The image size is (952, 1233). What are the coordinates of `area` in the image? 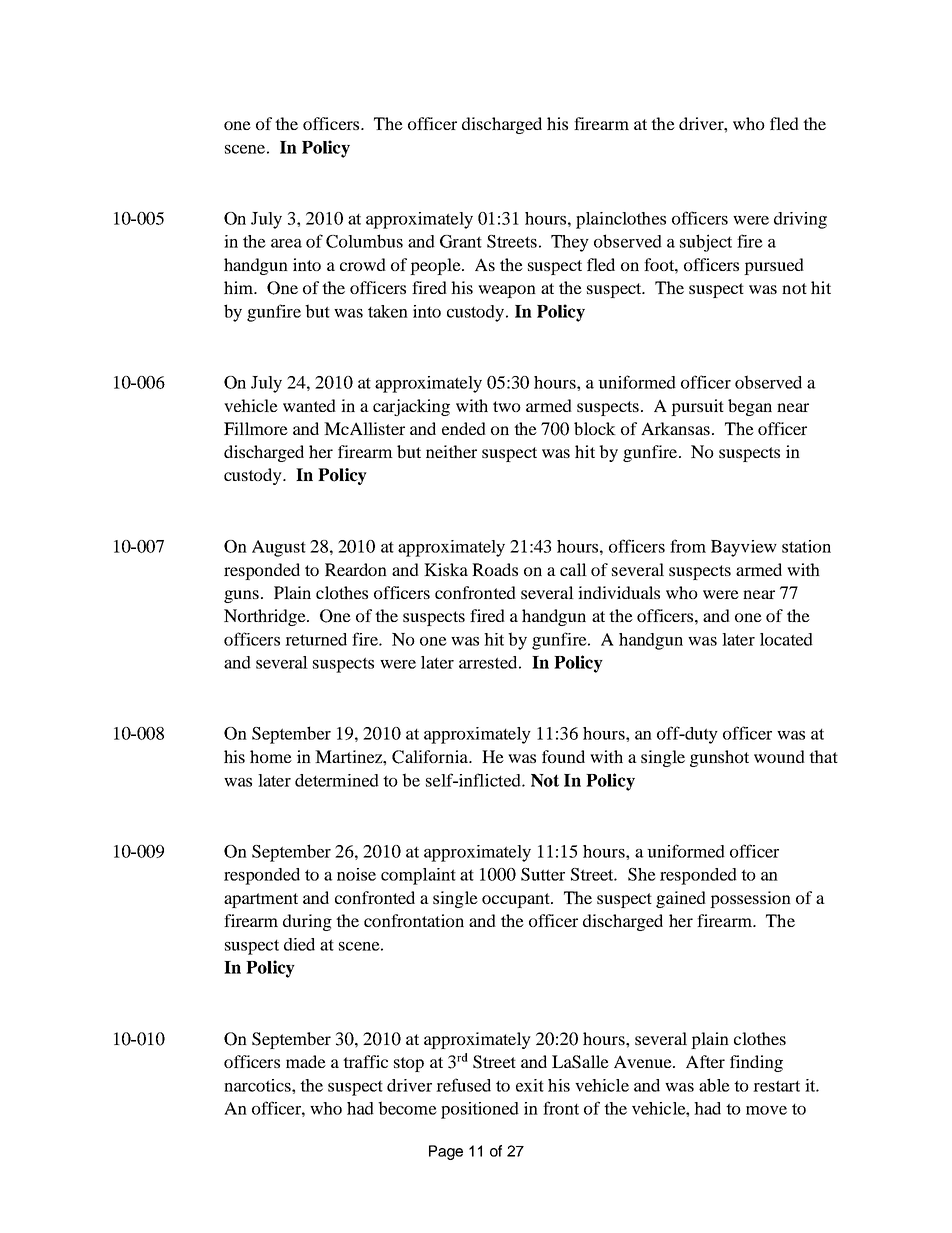 It's located at (286, 243).
